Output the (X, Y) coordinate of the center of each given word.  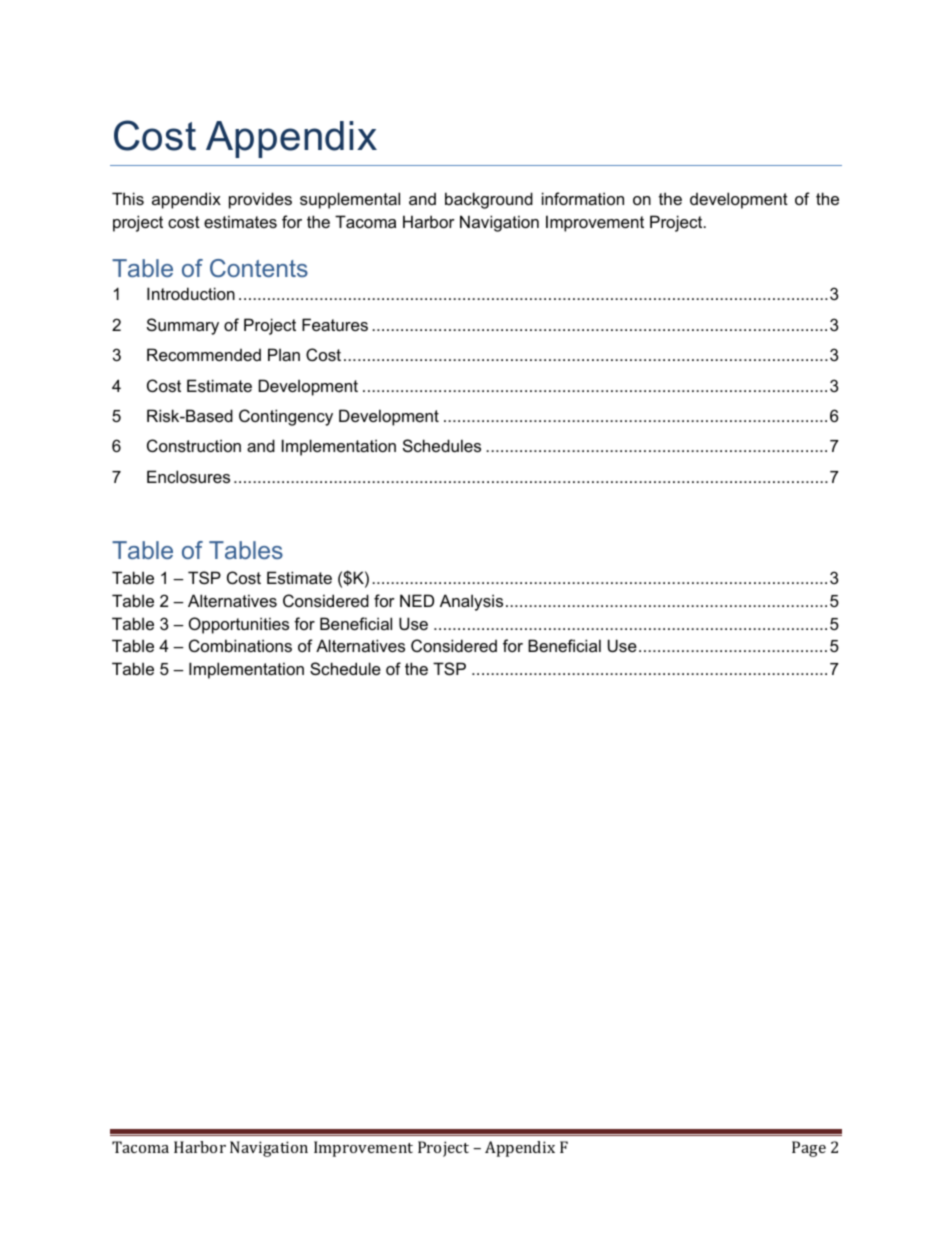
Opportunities (239, 625)
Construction (194, 445)
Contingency (286, 417)
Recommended (204, 354)
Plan (284, 354)
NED (417, 600)
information (583, 198)
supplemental (350, 200)
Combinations (240, 645)
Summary (183, 326)
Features (335, 324)
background (489, 200)
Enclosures (188, 476)
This (128, 198)
